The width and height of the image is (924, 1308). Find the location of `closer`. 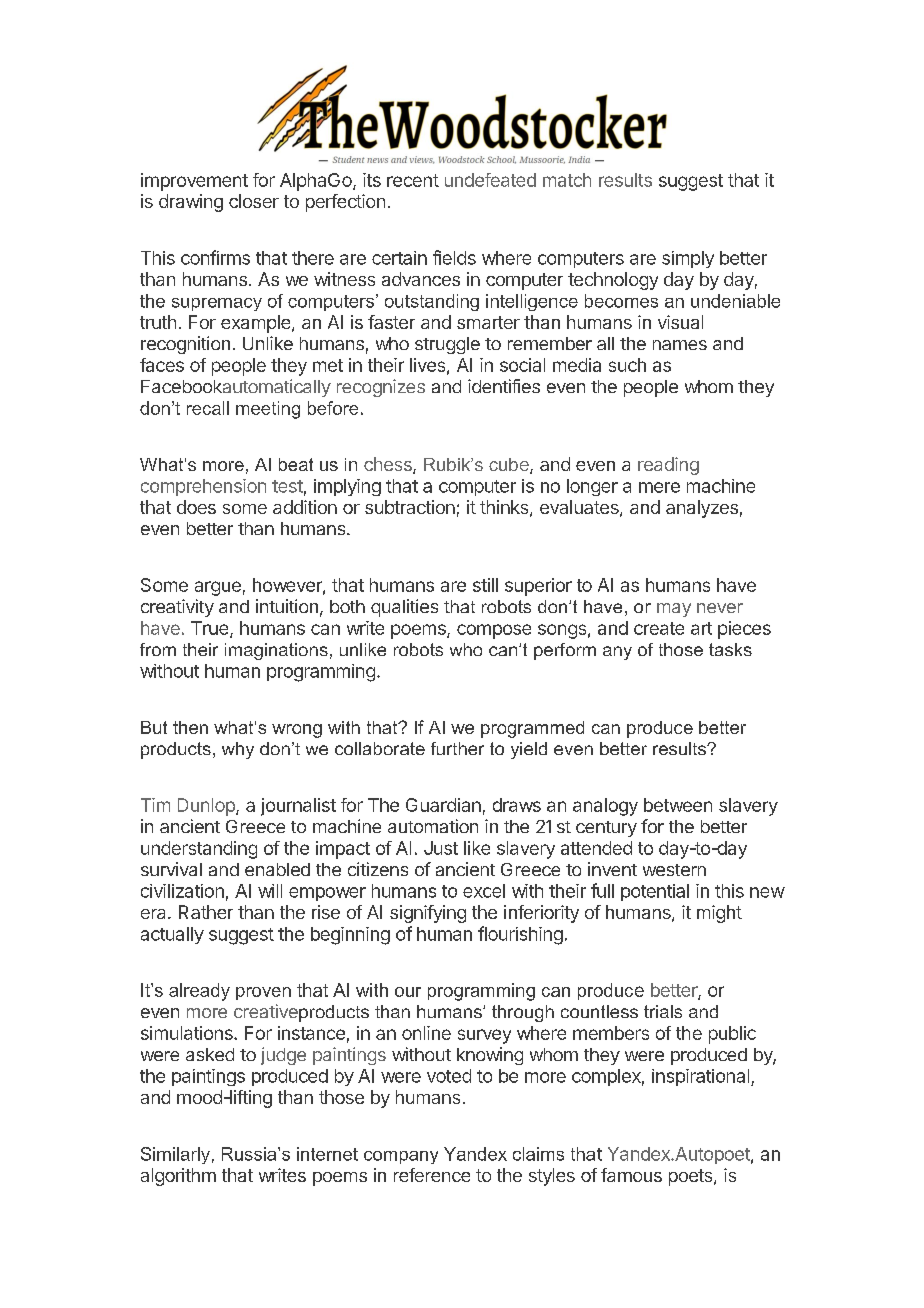

closer is located at coordinates (254, 201).
